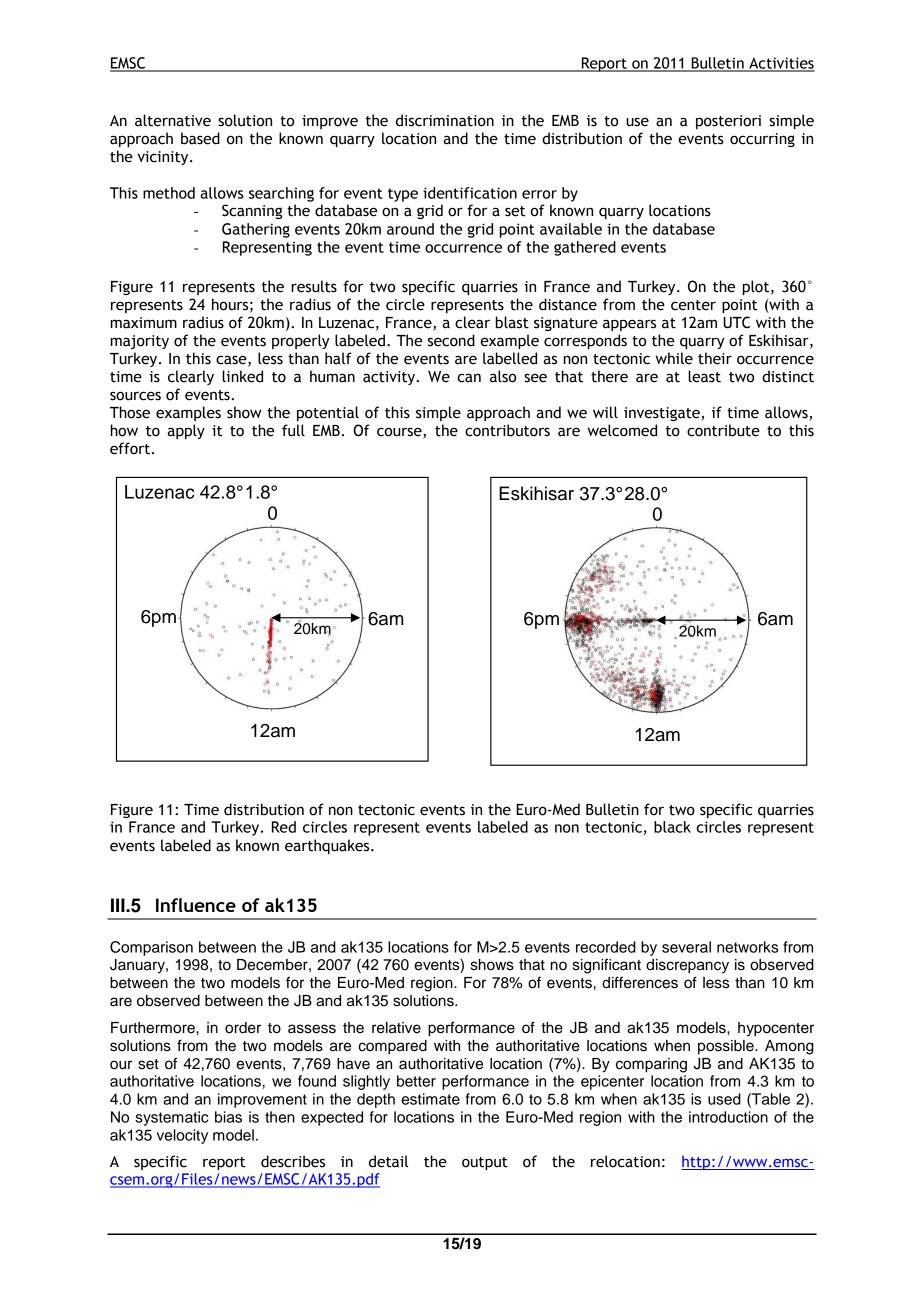 The height and width of the image is (1308, 924). I want to click on relative, so click(396, 1028).
